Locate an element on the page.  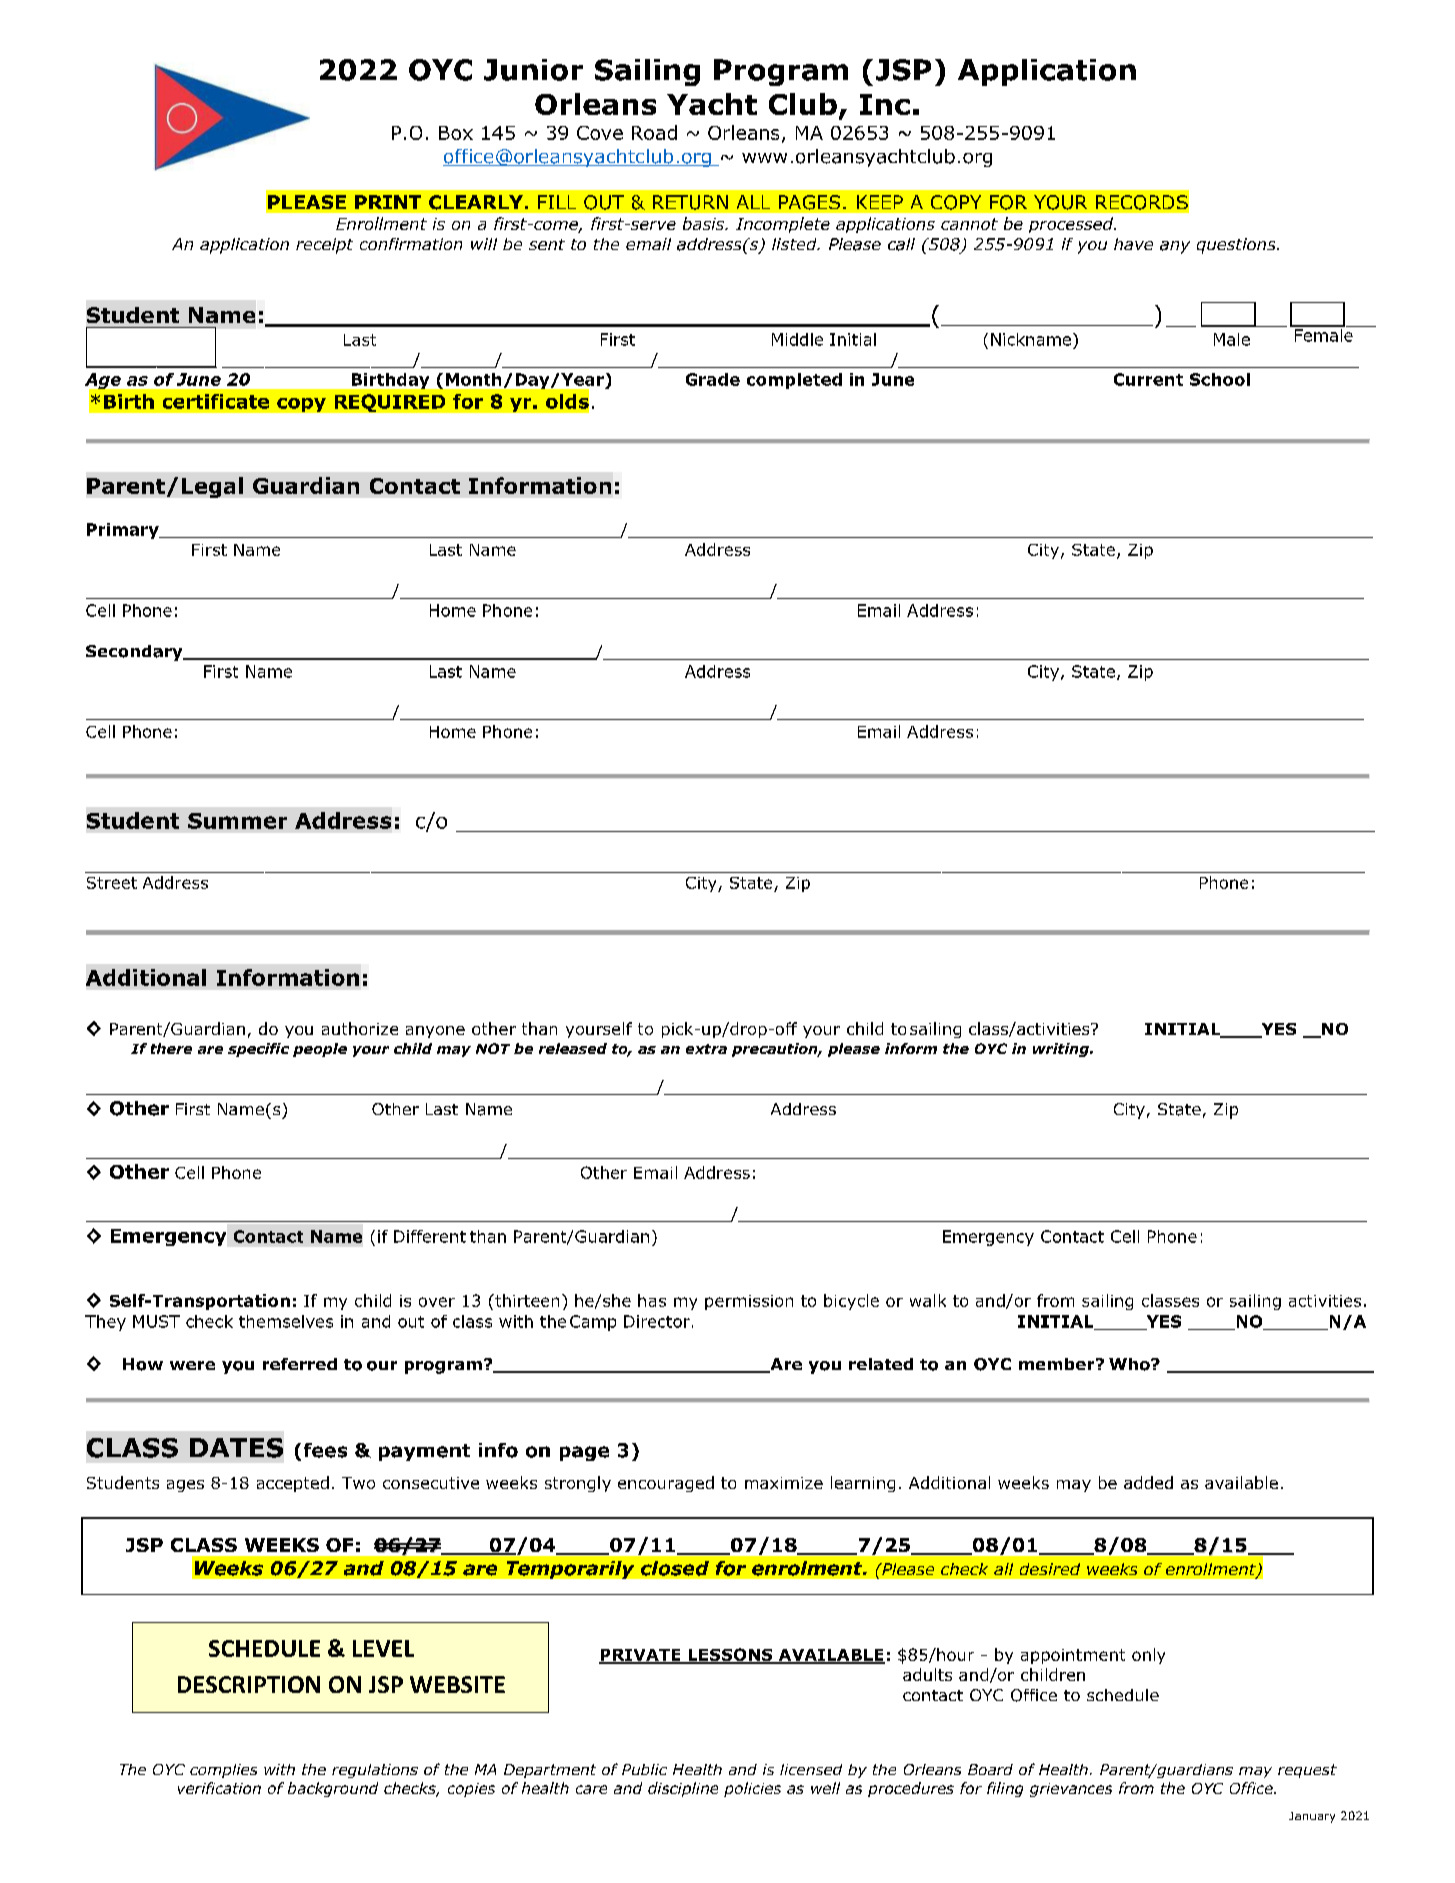
specific is located at coordinates (258, 1050).
